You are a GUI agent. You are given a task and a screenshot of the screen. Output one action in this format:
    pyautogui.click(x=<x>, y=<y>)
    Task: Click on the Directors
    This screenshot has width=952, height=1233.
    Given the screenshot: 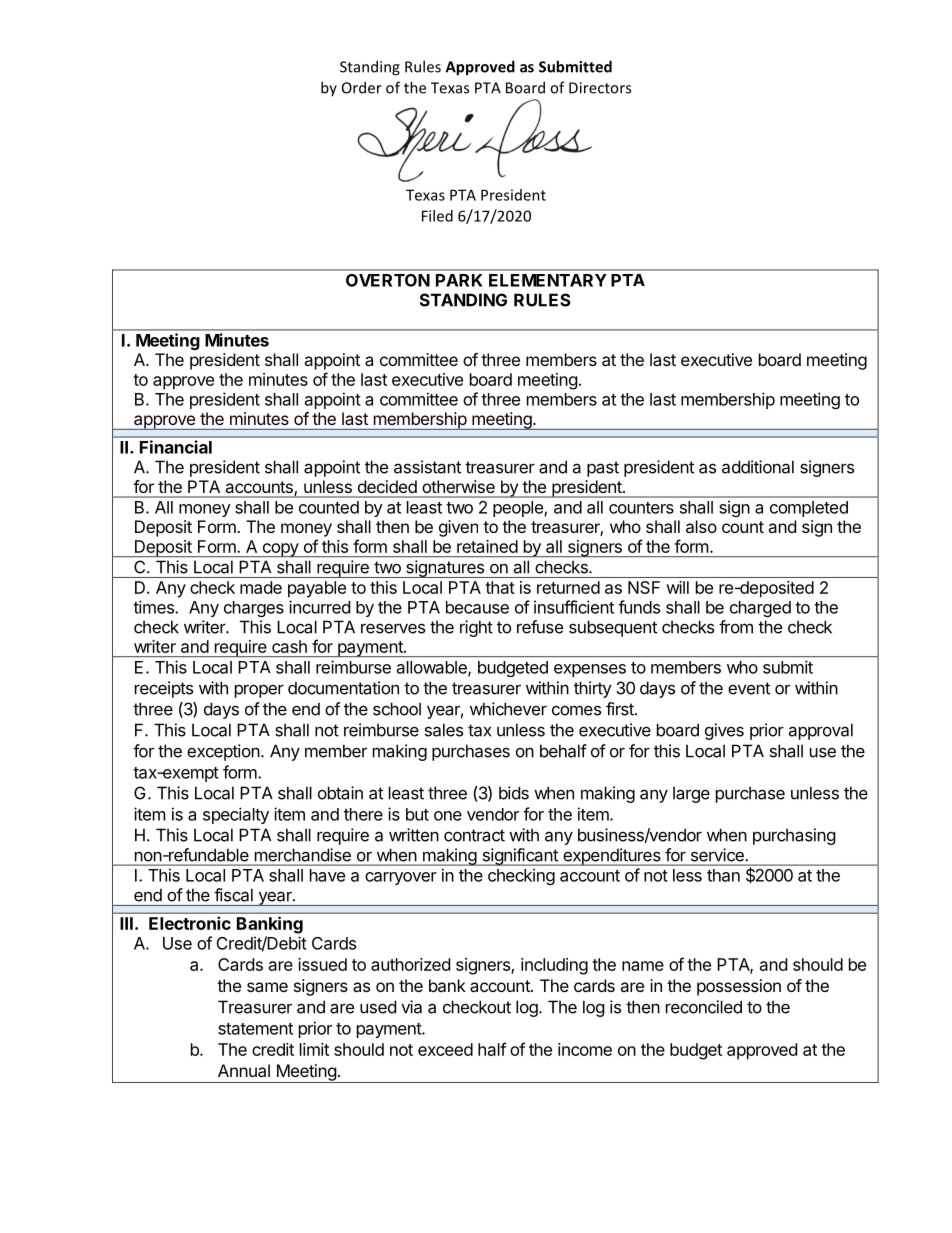 What is the action you would take?
    pyautogui.click(x=600, y=88)
